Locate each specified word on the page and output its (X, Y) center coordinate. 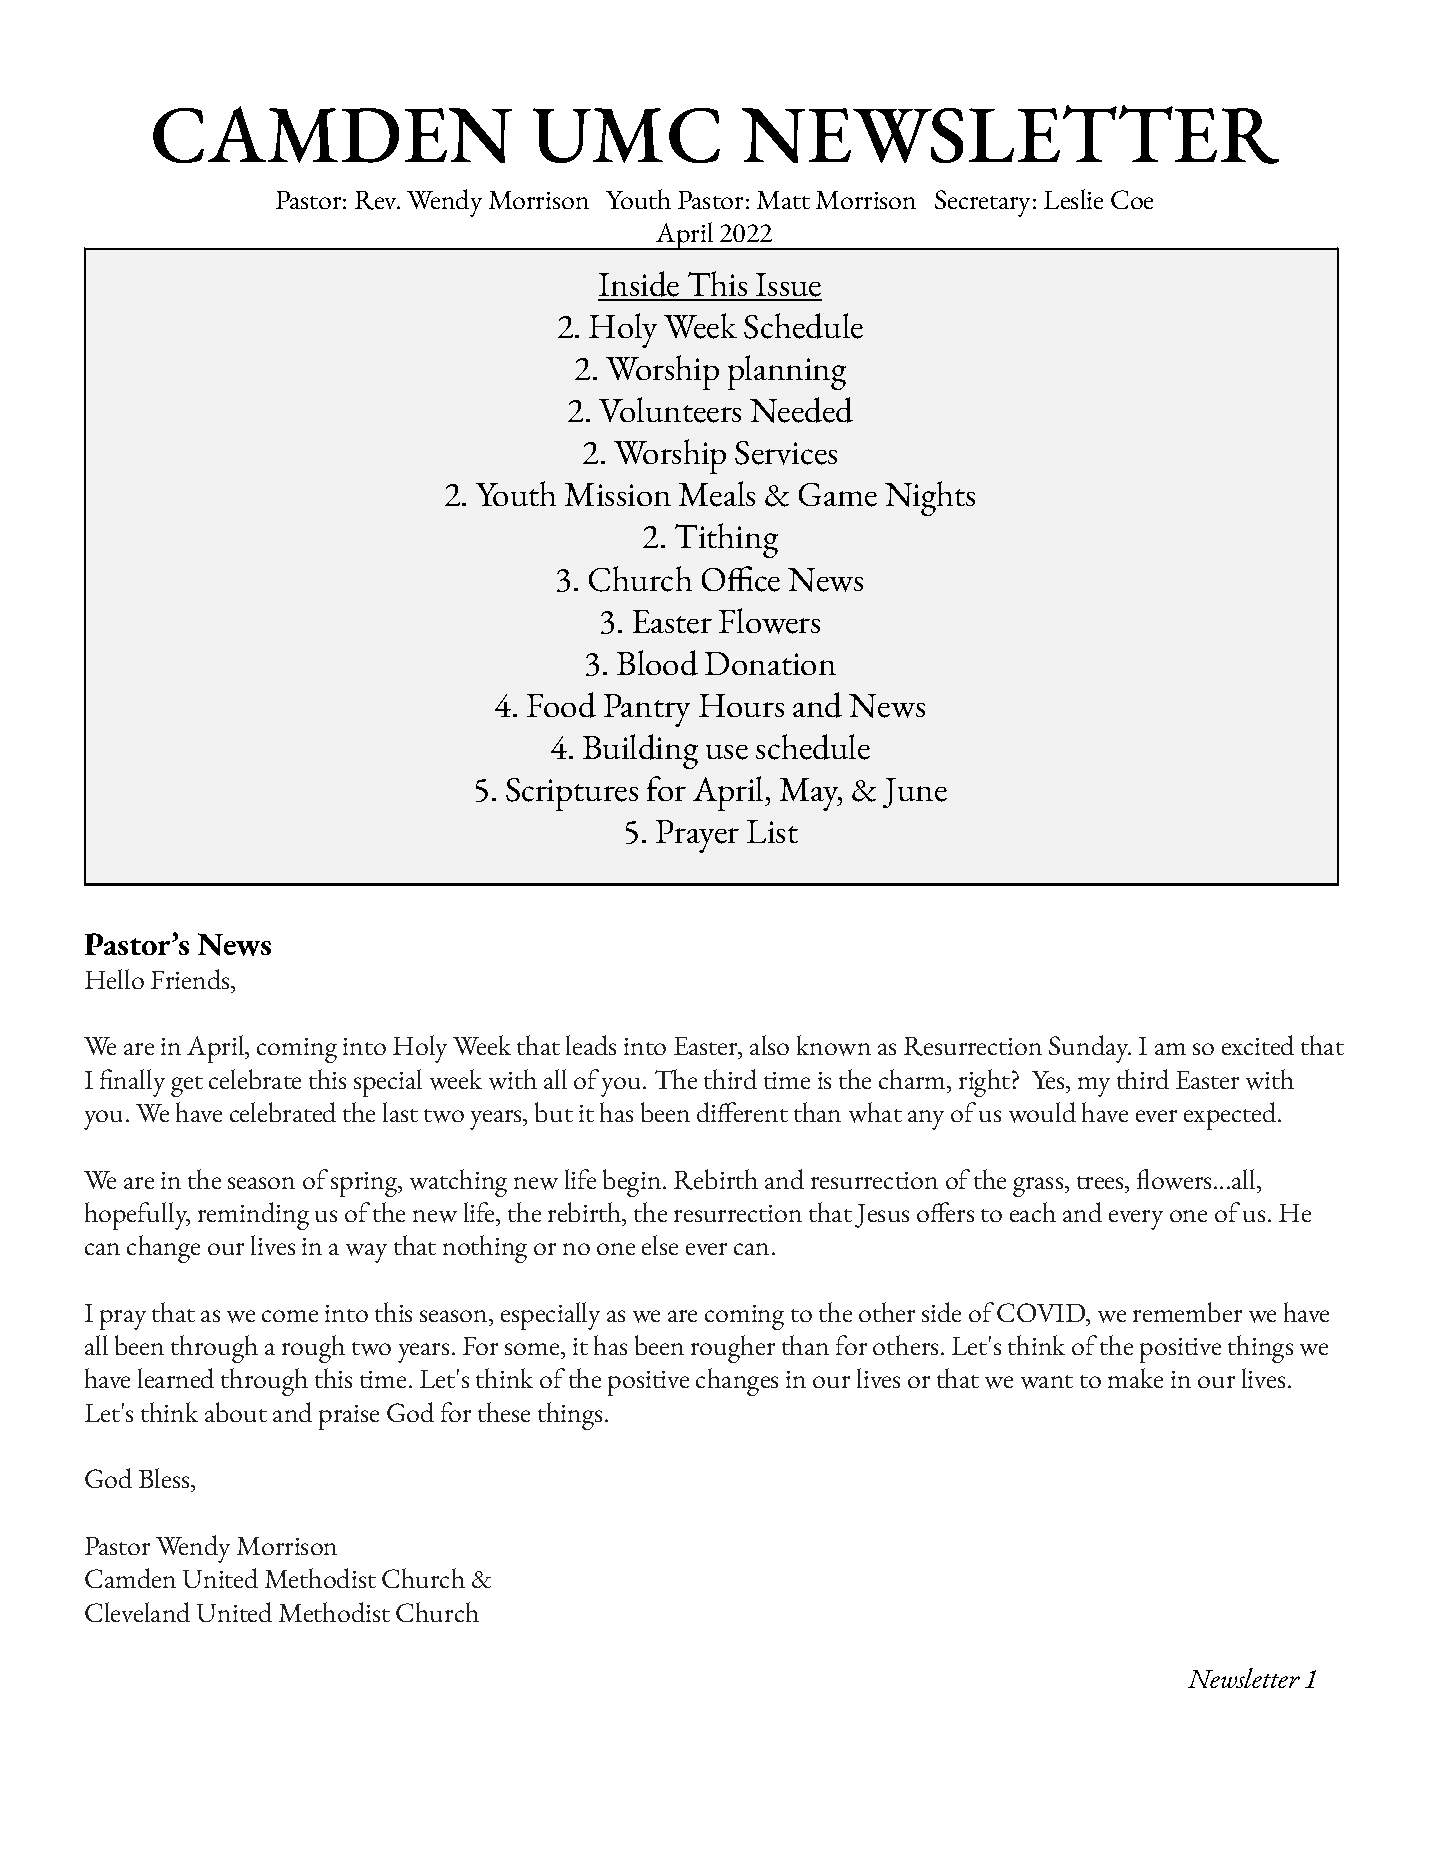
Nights (930, 498)
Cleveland (137, 1612)
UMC (626, 135)
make (1135, 1378)
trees (1102, 1182)
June (915, 793)
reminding (253, 1216)
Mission (618, 494)
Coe (1132, 199)
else (660, 1245)
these (504, 1412)
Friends (191, 979)
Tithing (726, 540)
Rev (377, 200)
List (772, 831)
